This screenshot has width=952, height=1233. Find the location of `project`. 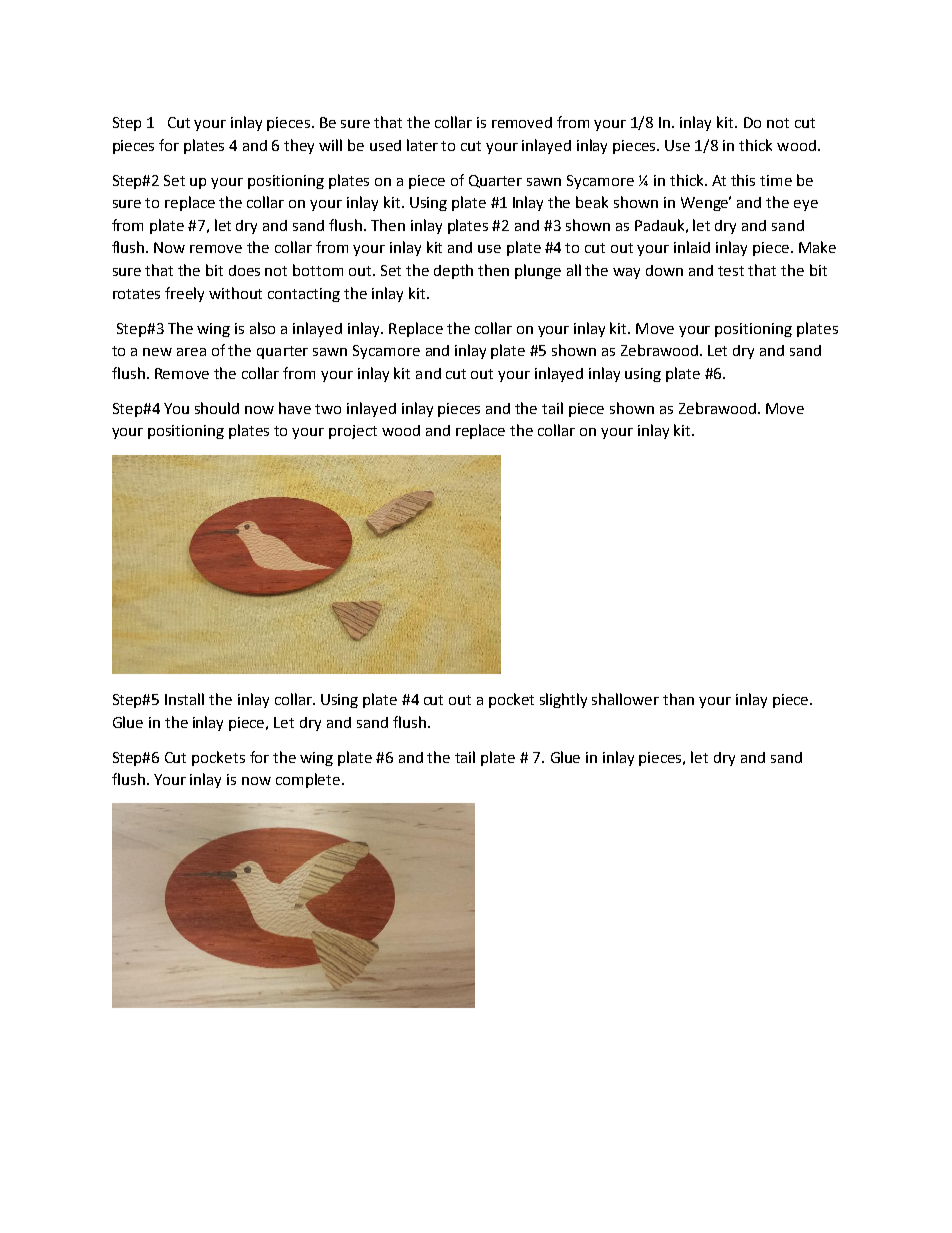

project is located at coordinates (353, 432).
